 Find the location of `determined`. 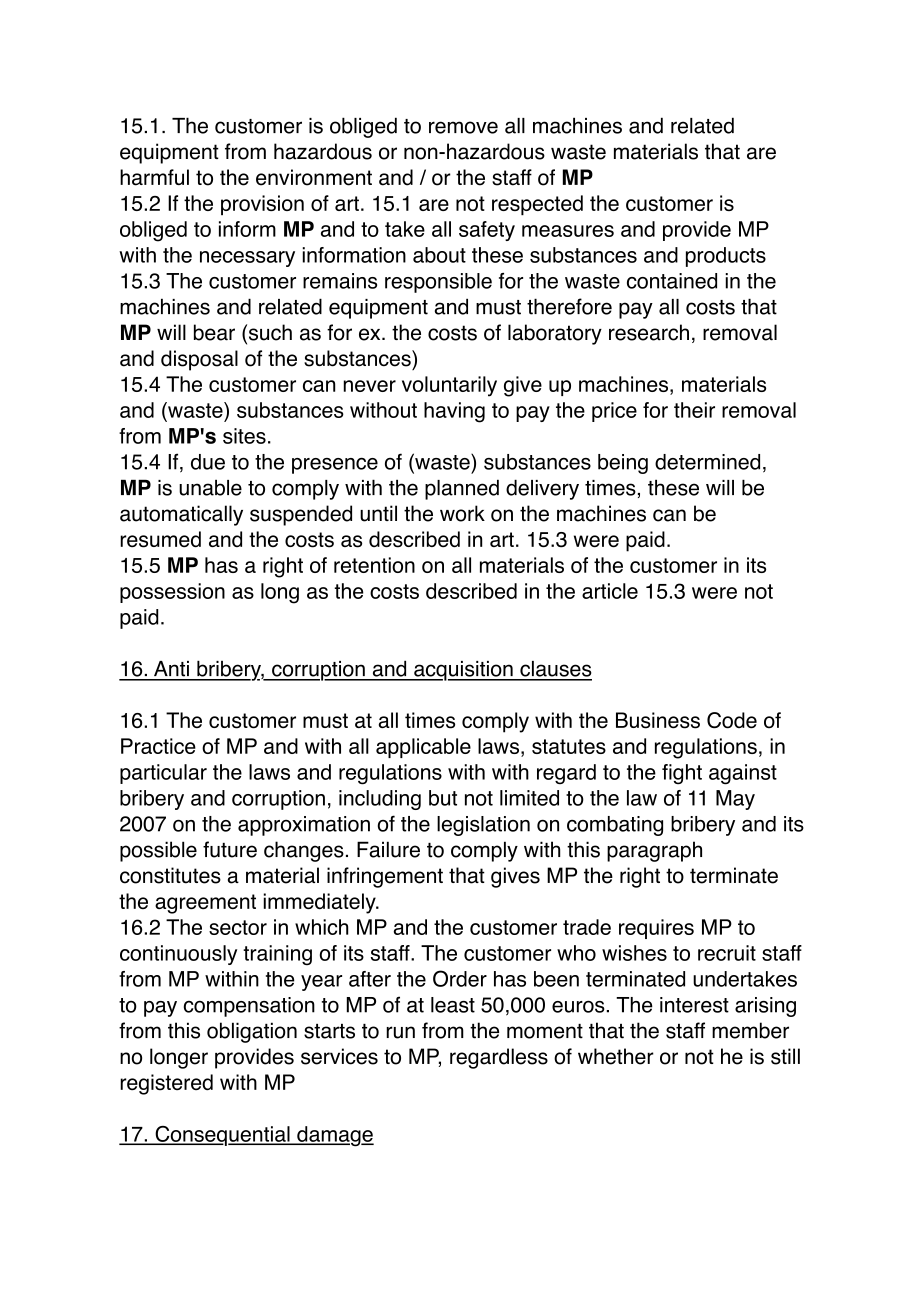

determined is located at coordinates (707, 462).
